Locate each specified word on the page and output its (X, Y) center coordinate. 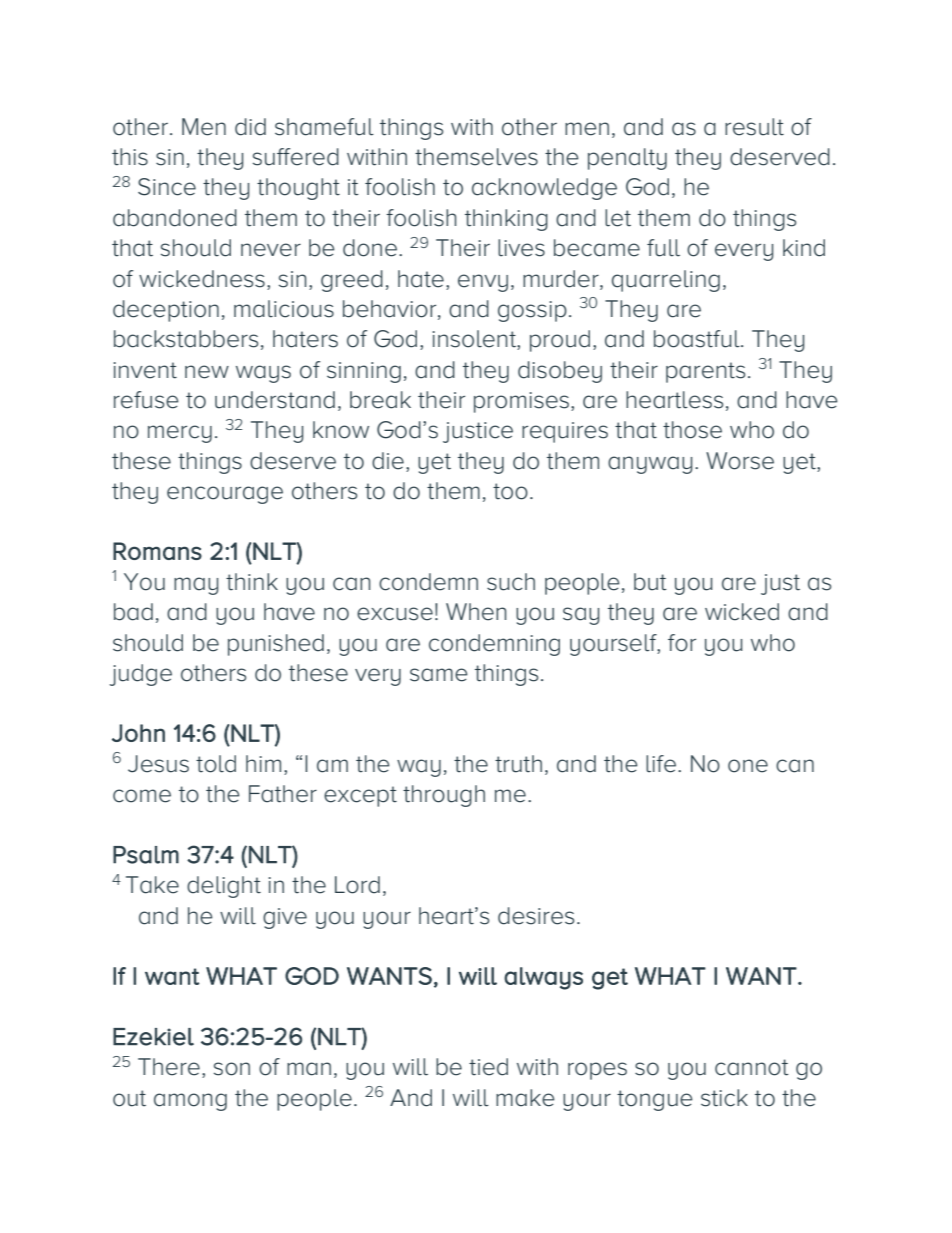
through (444, 796)
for (682, 643)
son (232, 1069)
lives (521, 248)
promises (523, 402)
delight (224, 887)
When (476, 612)
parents (705, 372)
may (196, 586)
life (662, 764)
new (207, 372)
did (250, 127)
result (754, 127)
